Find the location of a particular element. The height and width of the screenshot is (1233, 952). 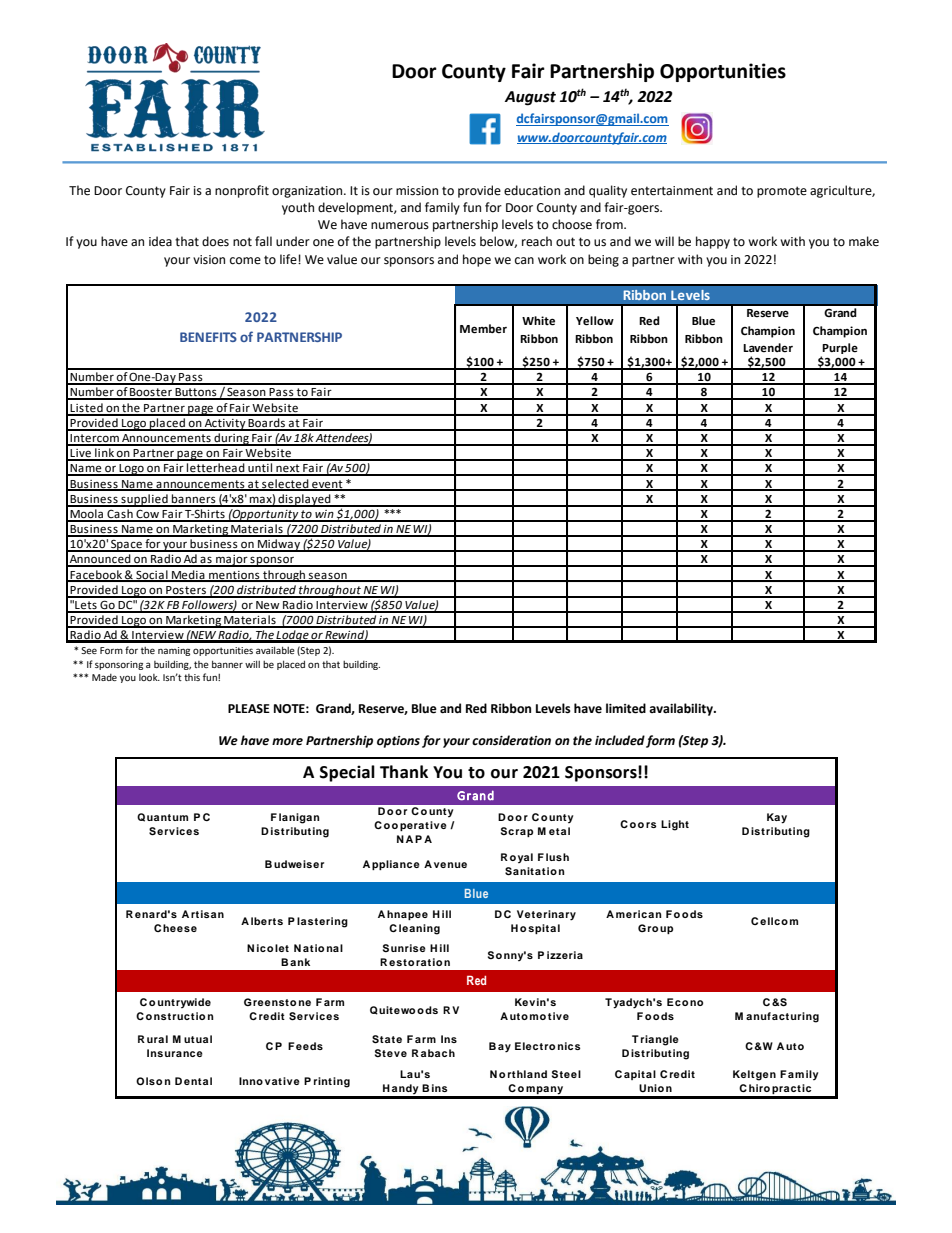

major is located at coordinates (232, 561).
